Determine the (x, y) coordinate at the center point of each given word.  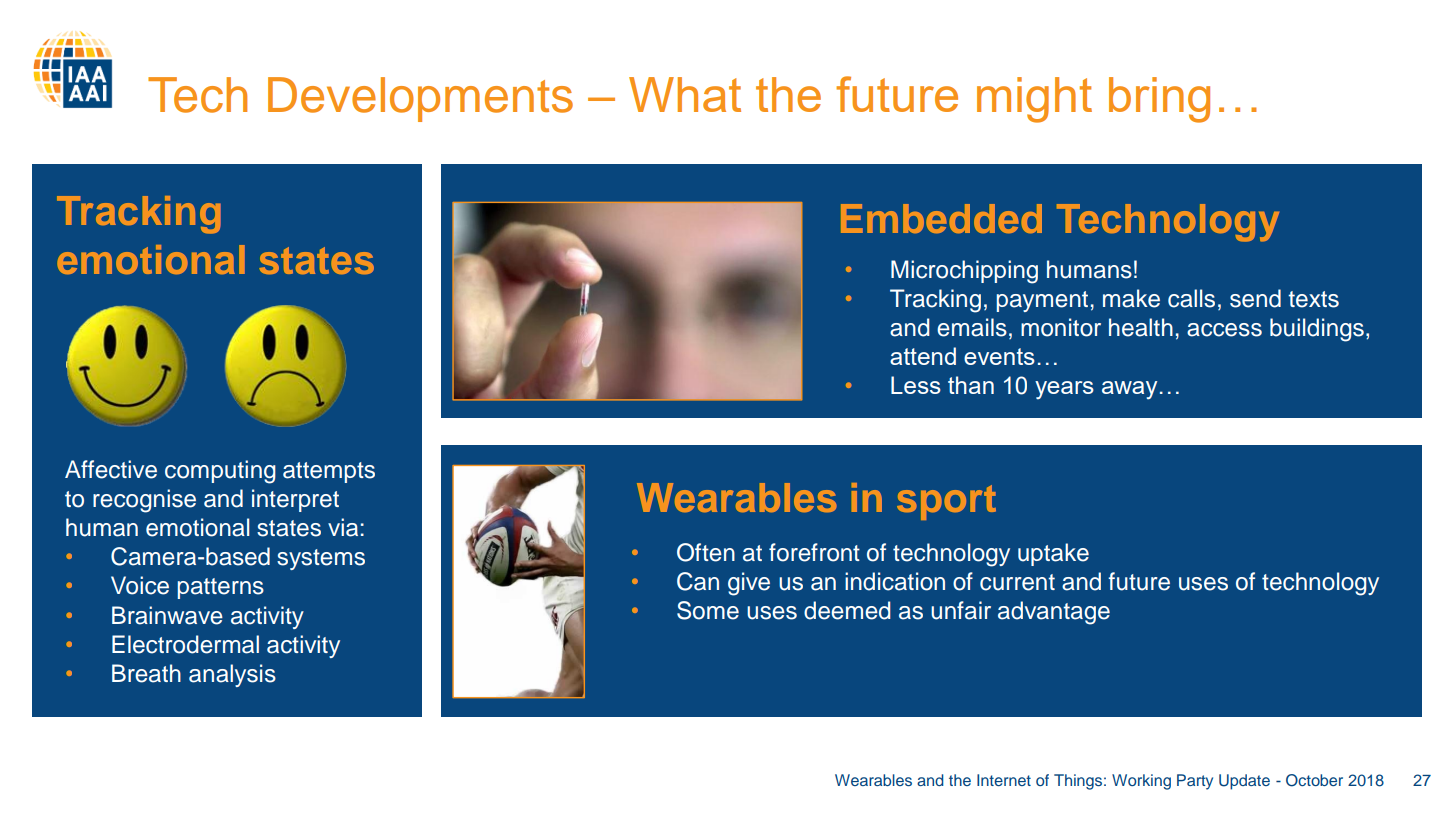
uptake (1053, 554)
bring (1159, 100)
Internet (1004, 780)
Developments (420, 99)
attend (923, 356)
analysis (232, 675)
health (1141, 327)
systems (321, 559)
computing (220, 472)
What (685, 94)
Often (706, 552)
